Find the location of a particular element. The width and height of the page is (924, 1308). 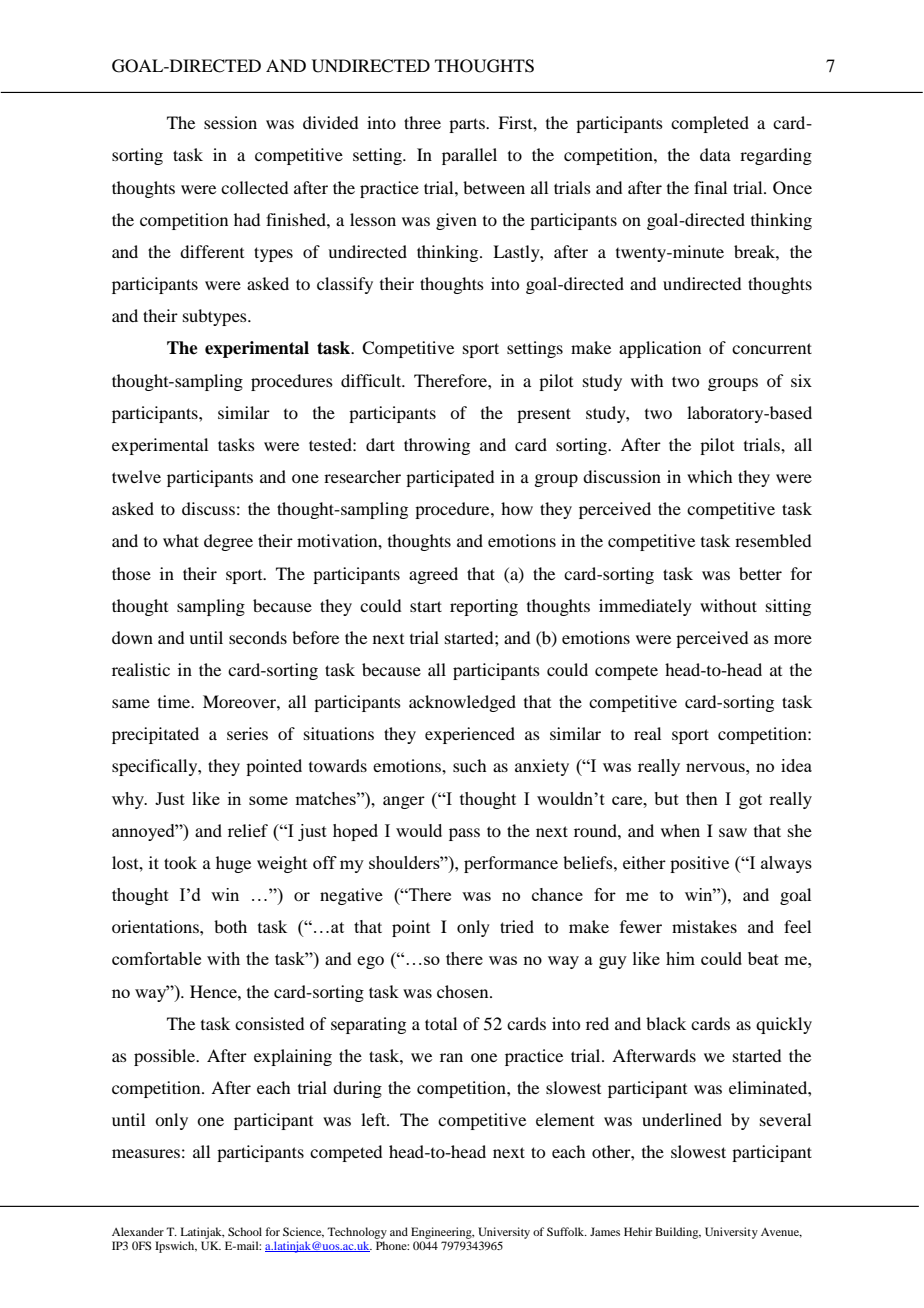

Suffolk is located at coordinates (566, 1231).
